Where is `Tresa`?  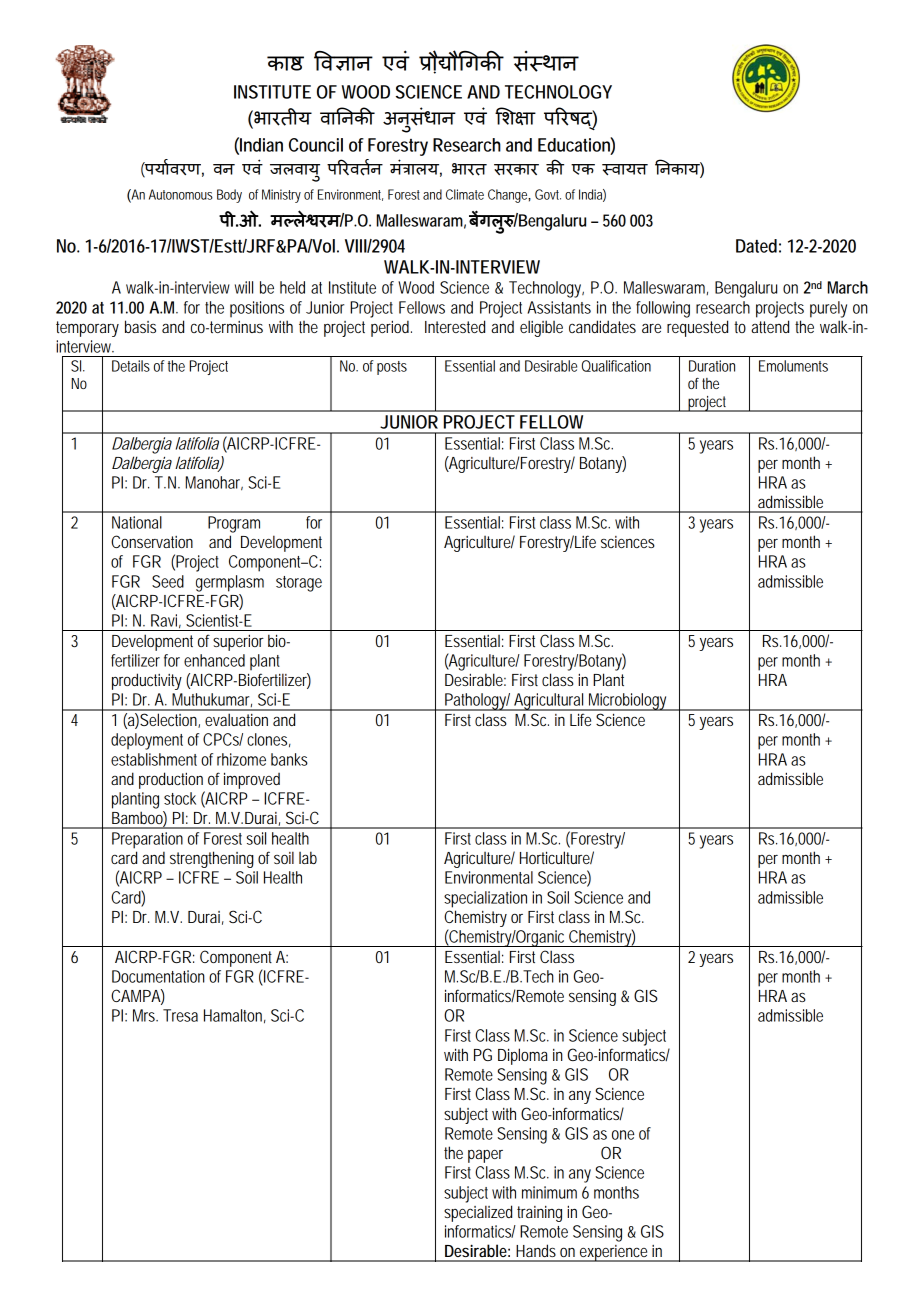
Tresa is located at coordinates (180, 1015).
